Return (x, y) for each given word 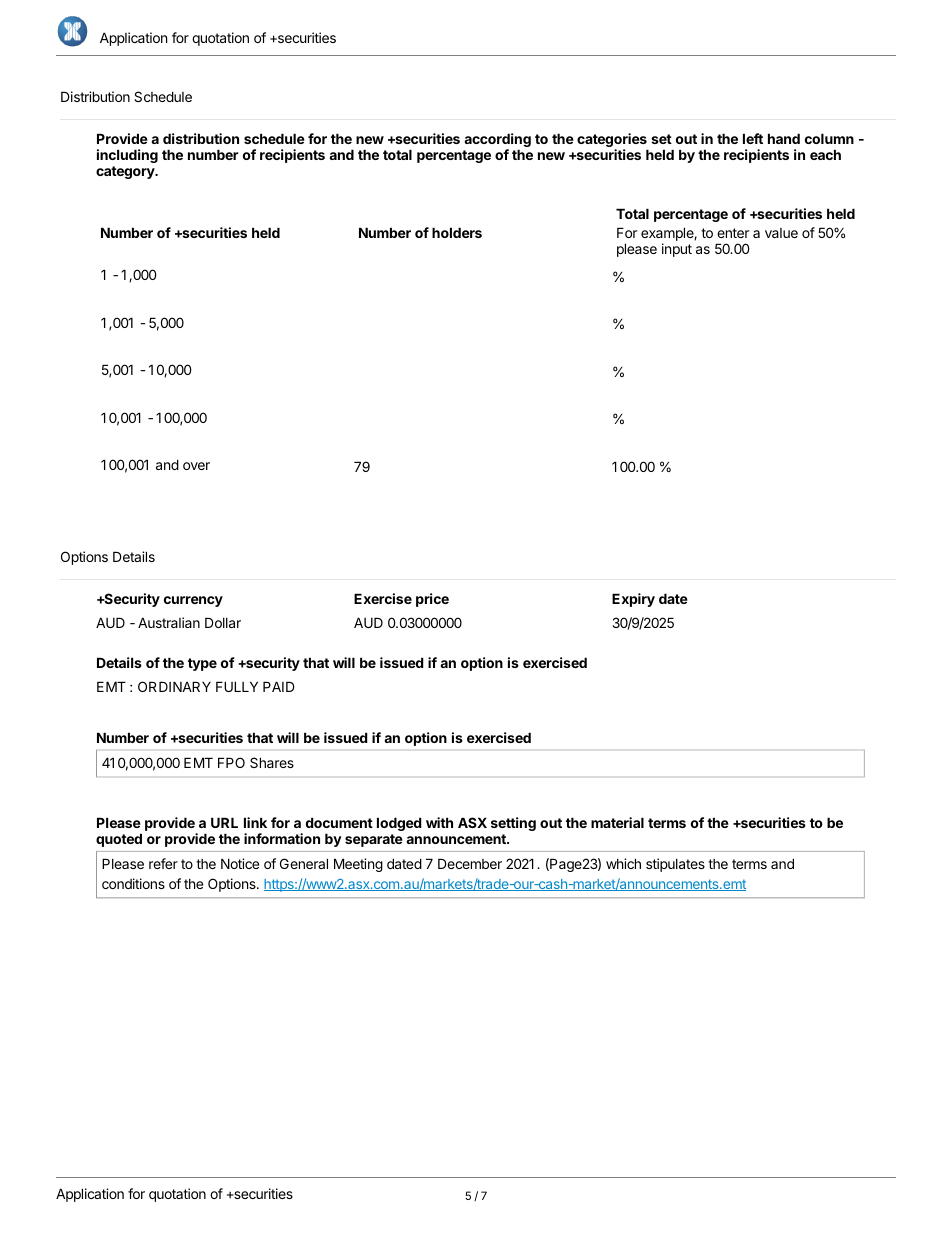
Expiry (633, 600)
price (432, 600)
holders (457, 232)
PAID (279, 686)
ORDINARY (174, 686)
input (677, 250)
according (497, 141)
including (127, 156)
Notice (240, 863)
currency (193, 601)
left (753, 138)
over (196, 466)
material (617, 822)
